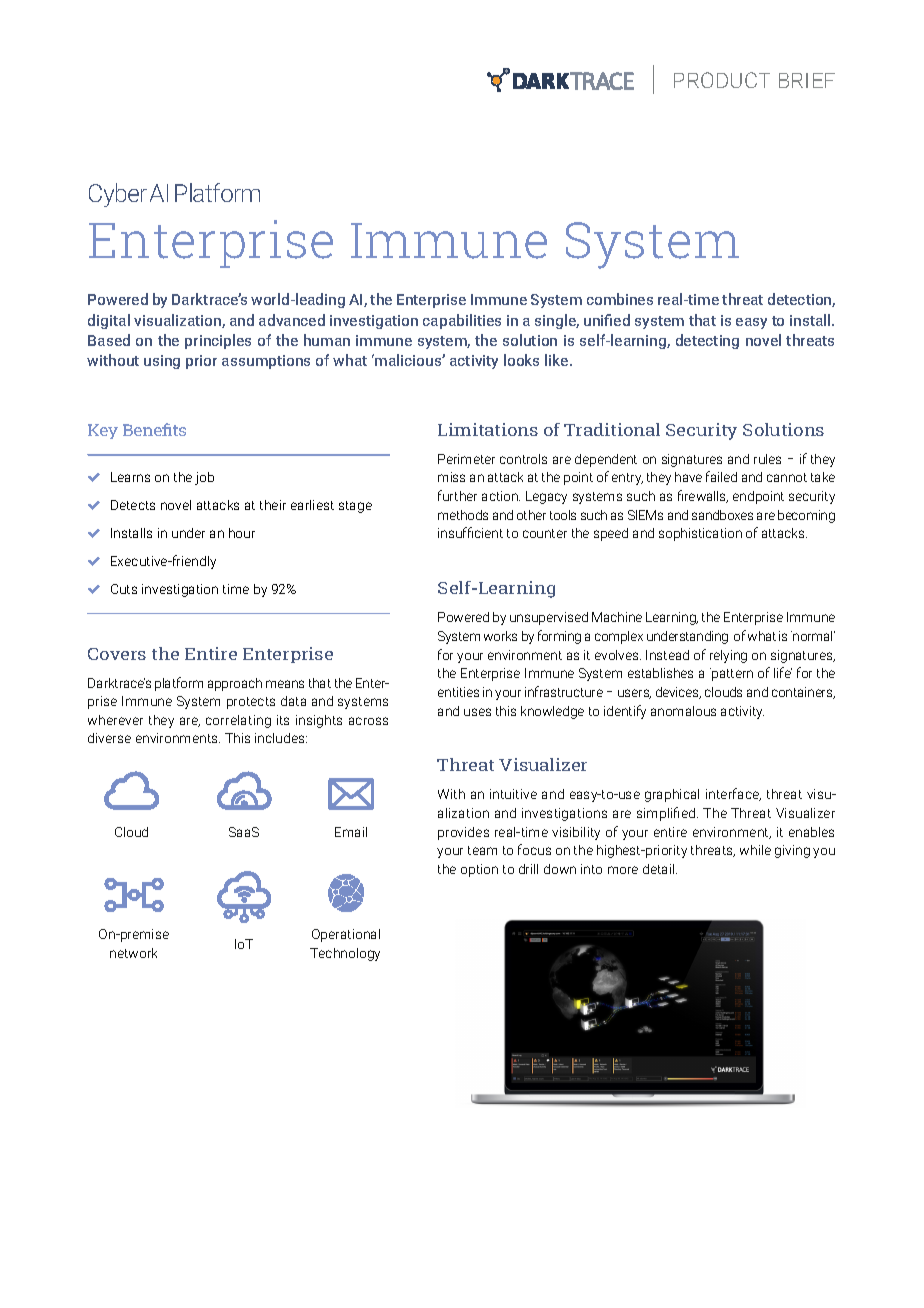 This document has height=1308, width=924. Describe the element at coordinates (118, 195) in the document. I see `Cyber` at that location.
